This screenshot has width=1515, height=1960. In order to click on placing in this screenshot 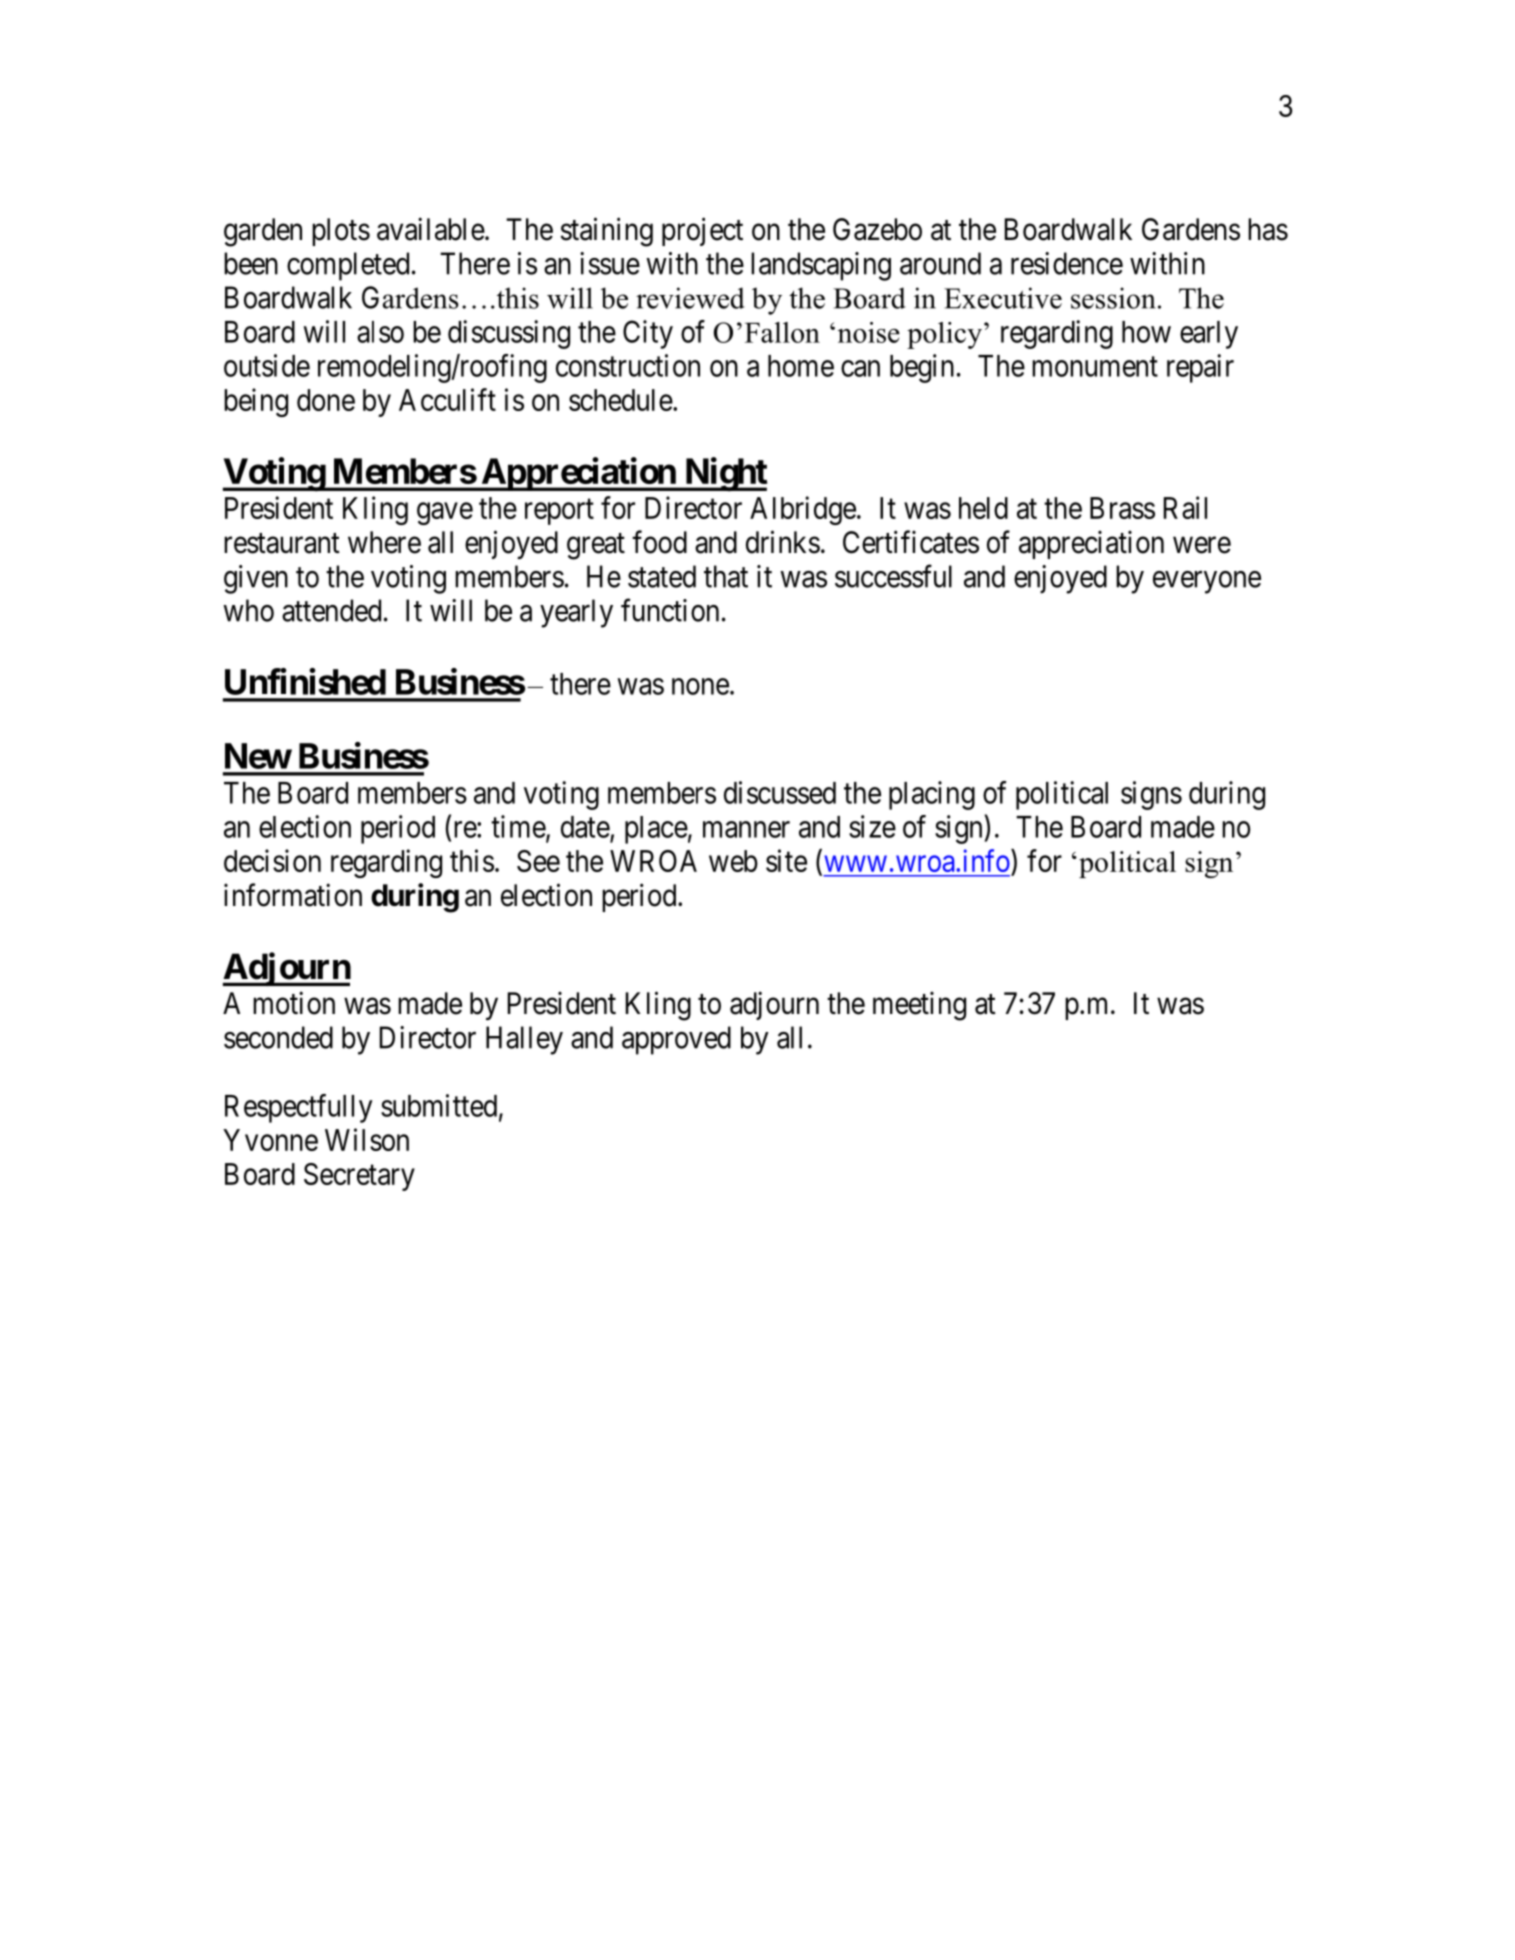, I will do `click(932, 795)`.
